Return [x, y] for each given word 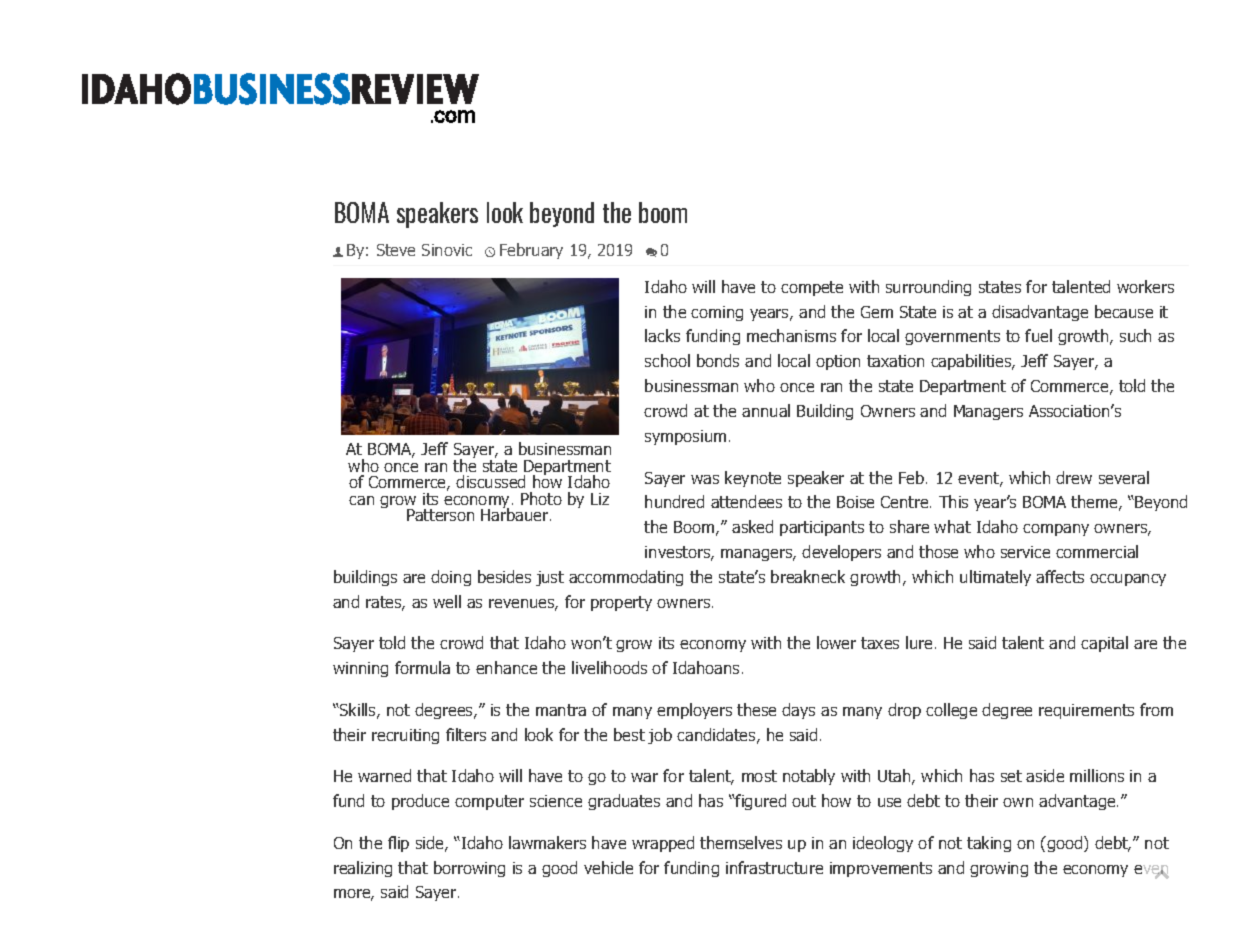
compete [812, 288]
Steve [396, 250]
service [1025, 552]
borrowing [469, 869]
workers [1145, 286]
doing [451, 578]
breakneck [808, 576]
